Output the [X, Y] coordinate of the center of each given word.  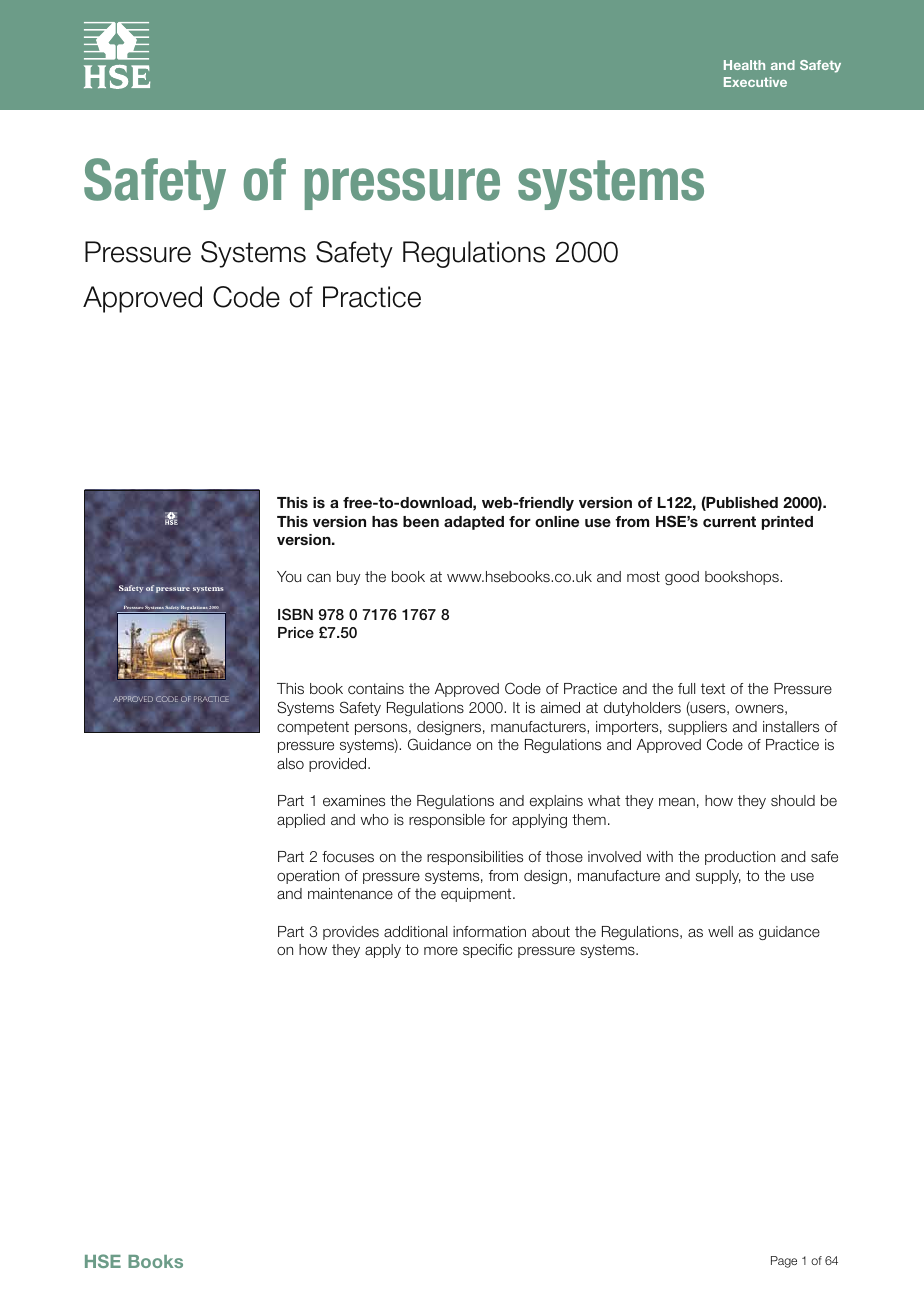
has [385, 521]
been [421, 521]
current [729, 521]
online [557, 521]
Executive [755, 82]
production [740, 858]
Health [744, 65]
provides [351, 933]
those [564, 856]
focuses [348, 856]
